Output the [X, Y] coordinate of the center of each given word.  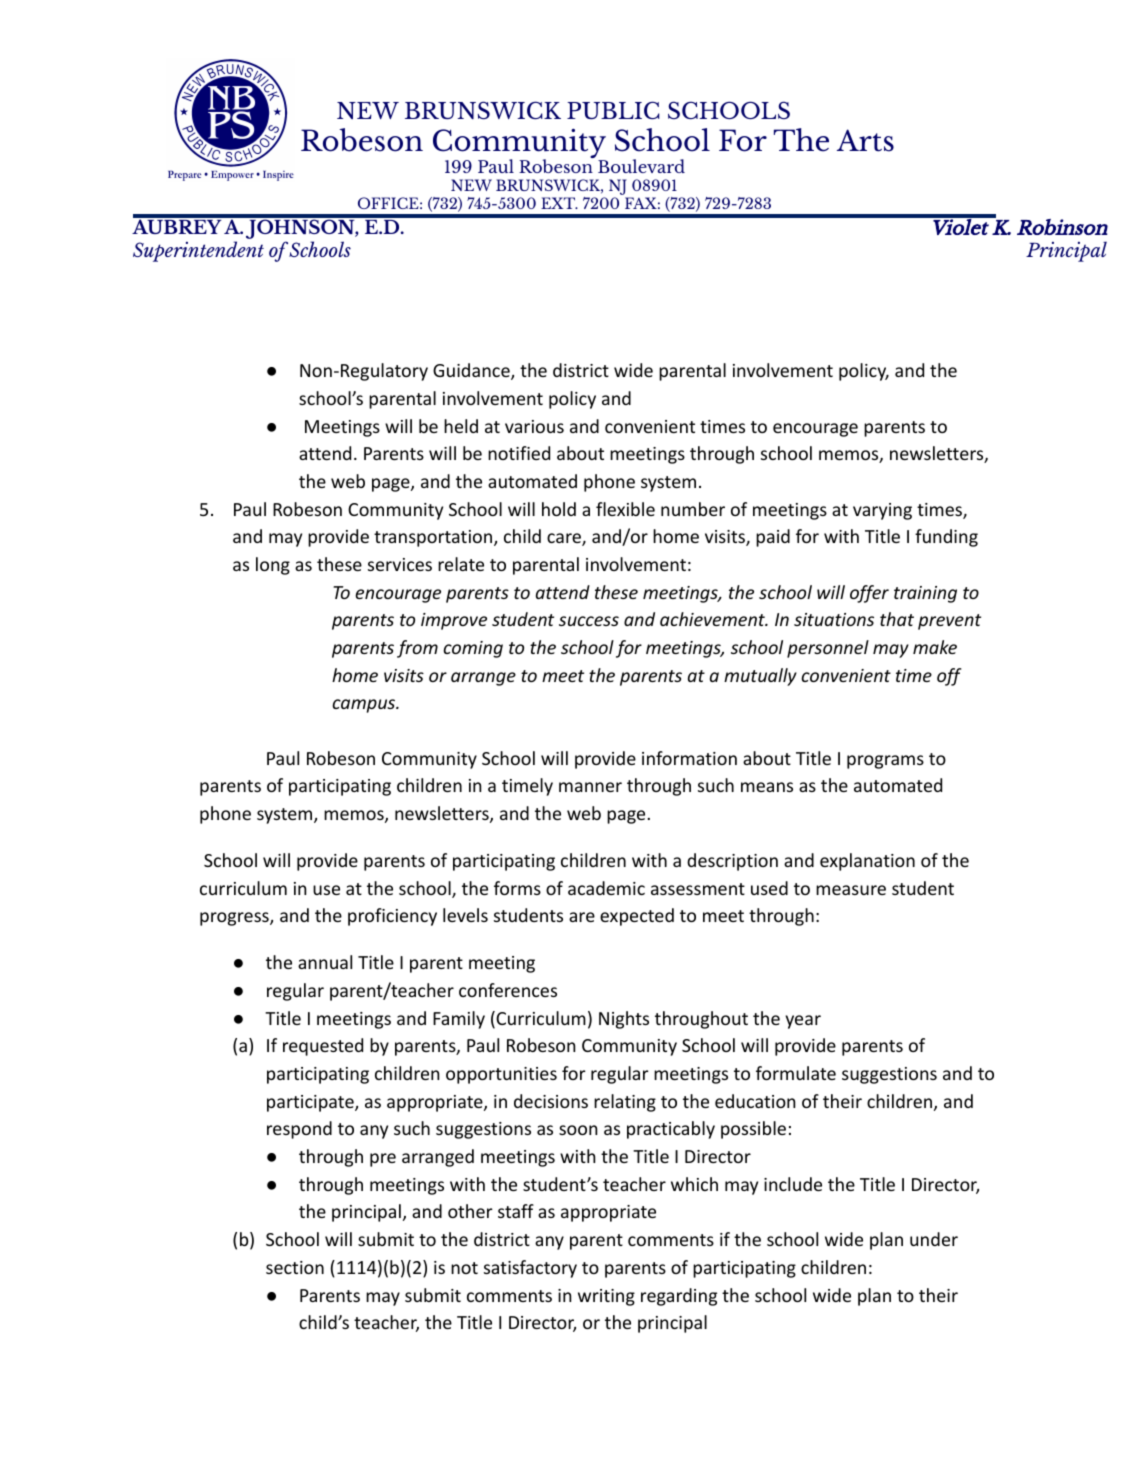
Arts [865, 140]
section [295, 1267]
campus [365, 706]
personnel [828, 649]
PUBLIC [613, 110]
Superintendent [198, 251]
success [589, 621]
